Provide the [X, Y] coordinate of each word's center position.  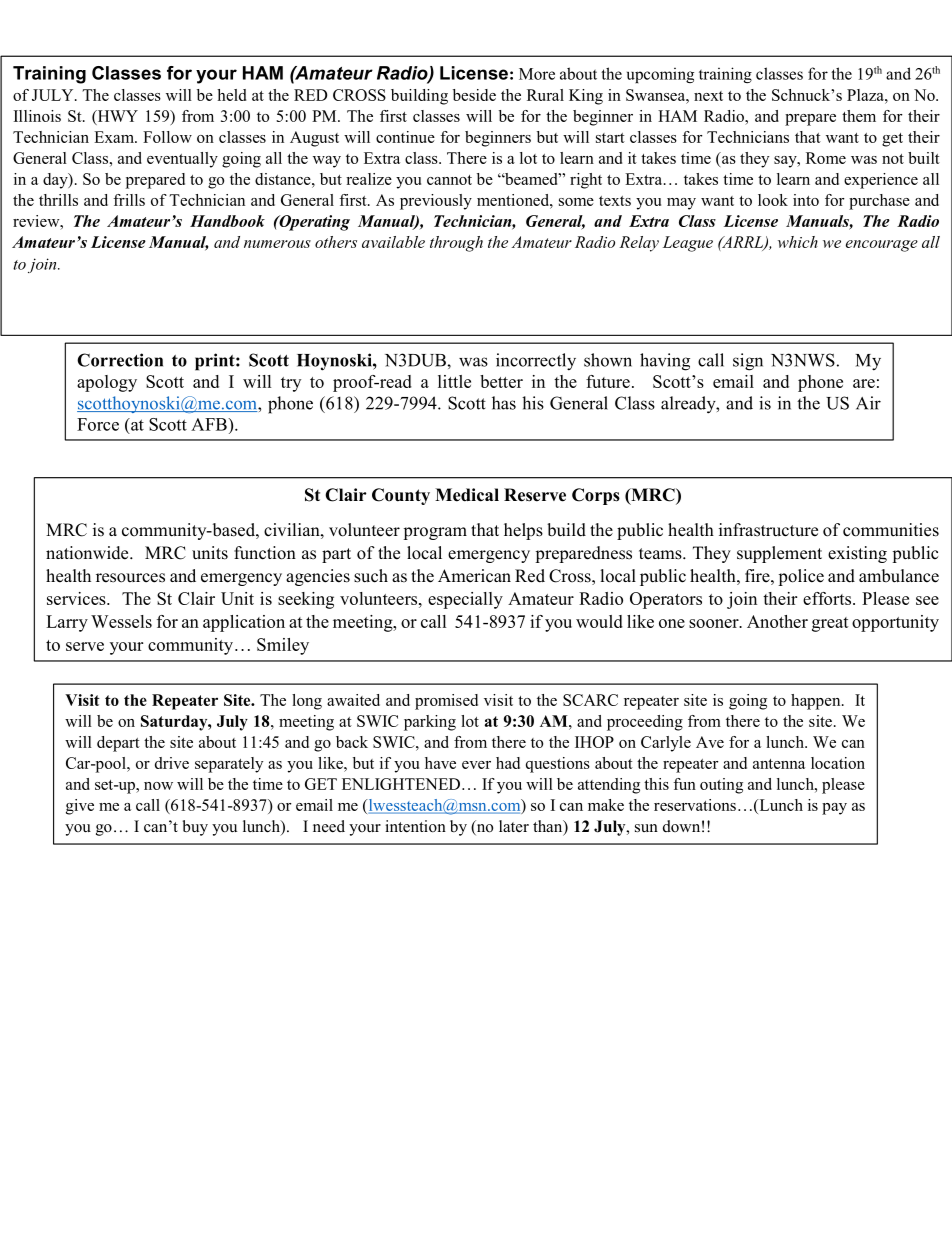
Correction [120, 360]
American [474, 576]
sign [748, 362]
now [158, 786]
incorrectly [536, 362]
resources [130, 578]
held [231, 95]
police [801, 577]
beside [474, 95]
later [514, 826]
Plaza [866, 95]
